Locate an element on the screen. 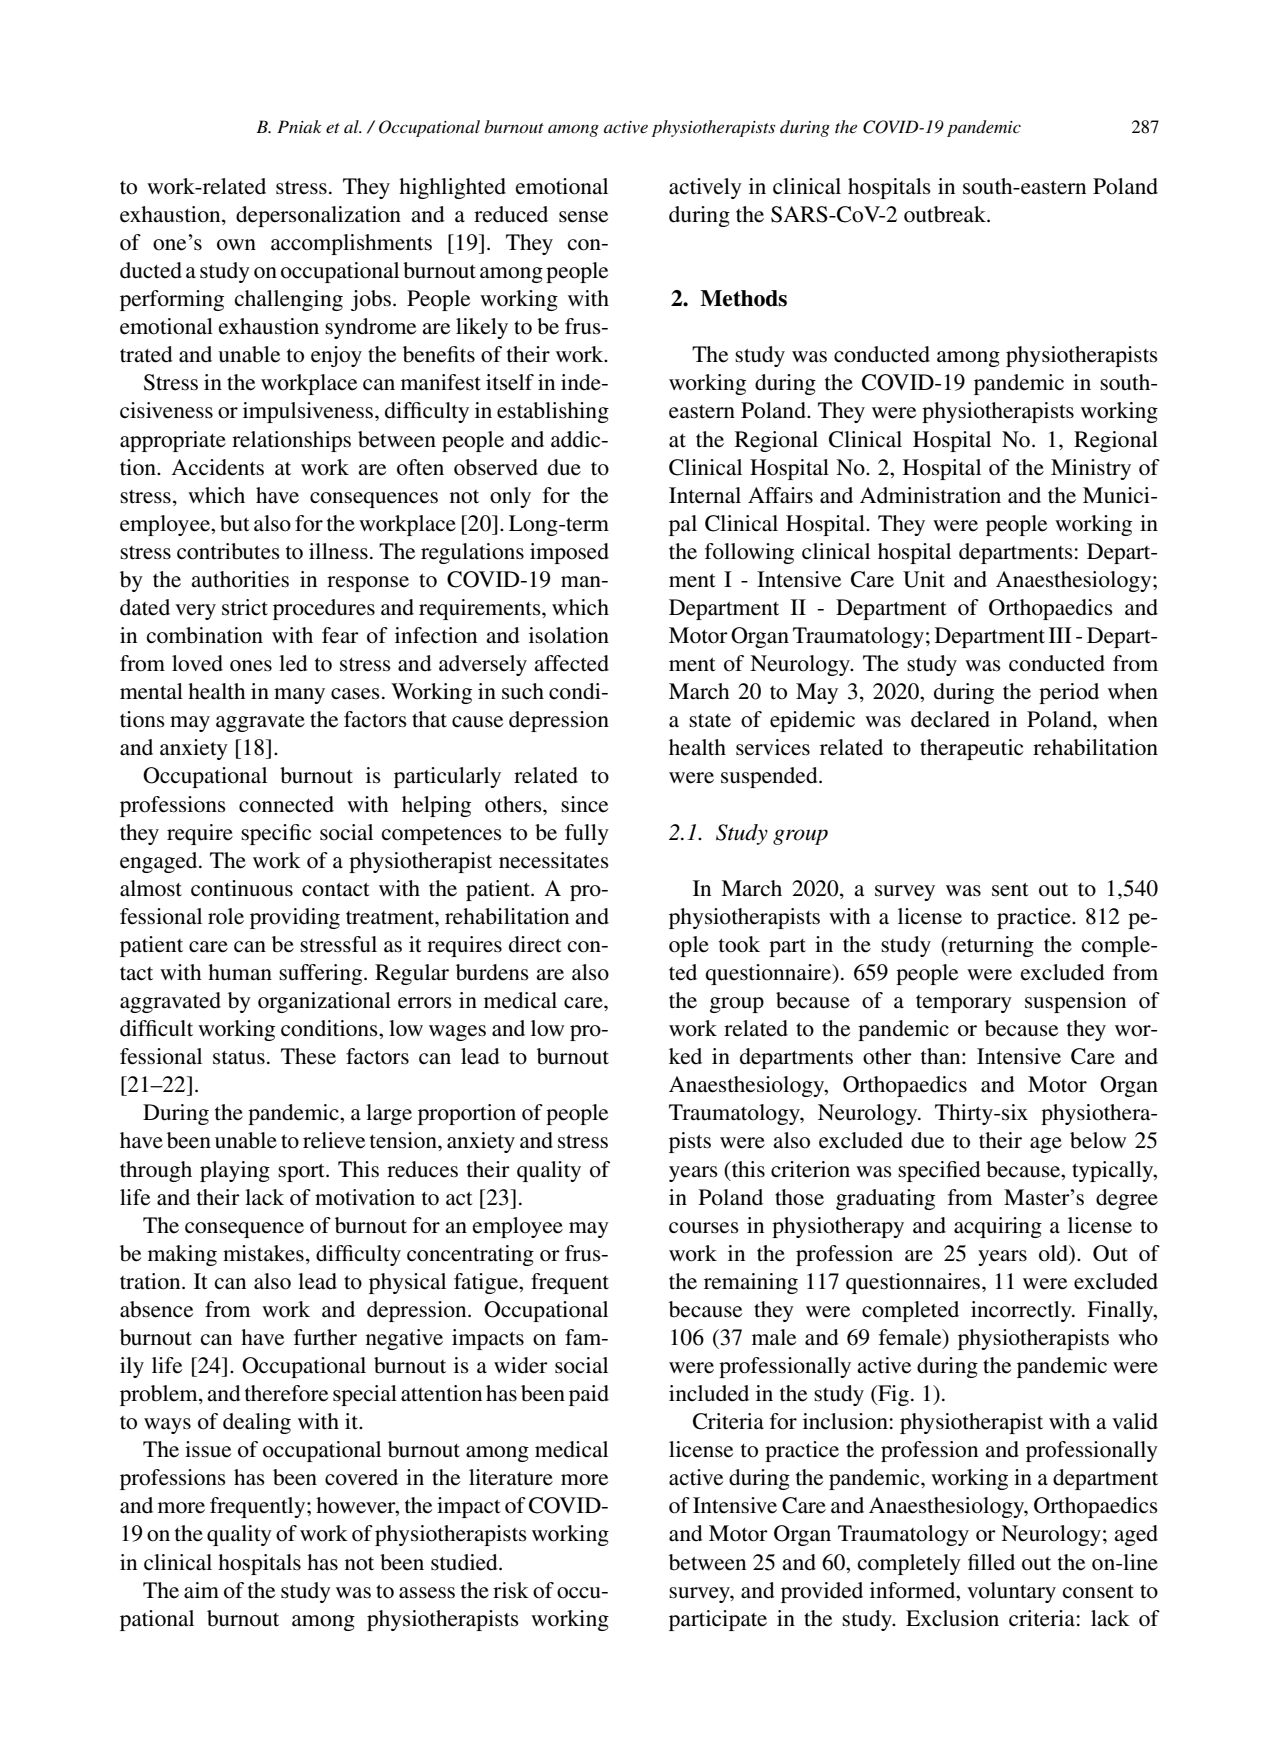 This screenshot has width=1278, height=1744. voluntary is located at coordinates (1011, 1592).
